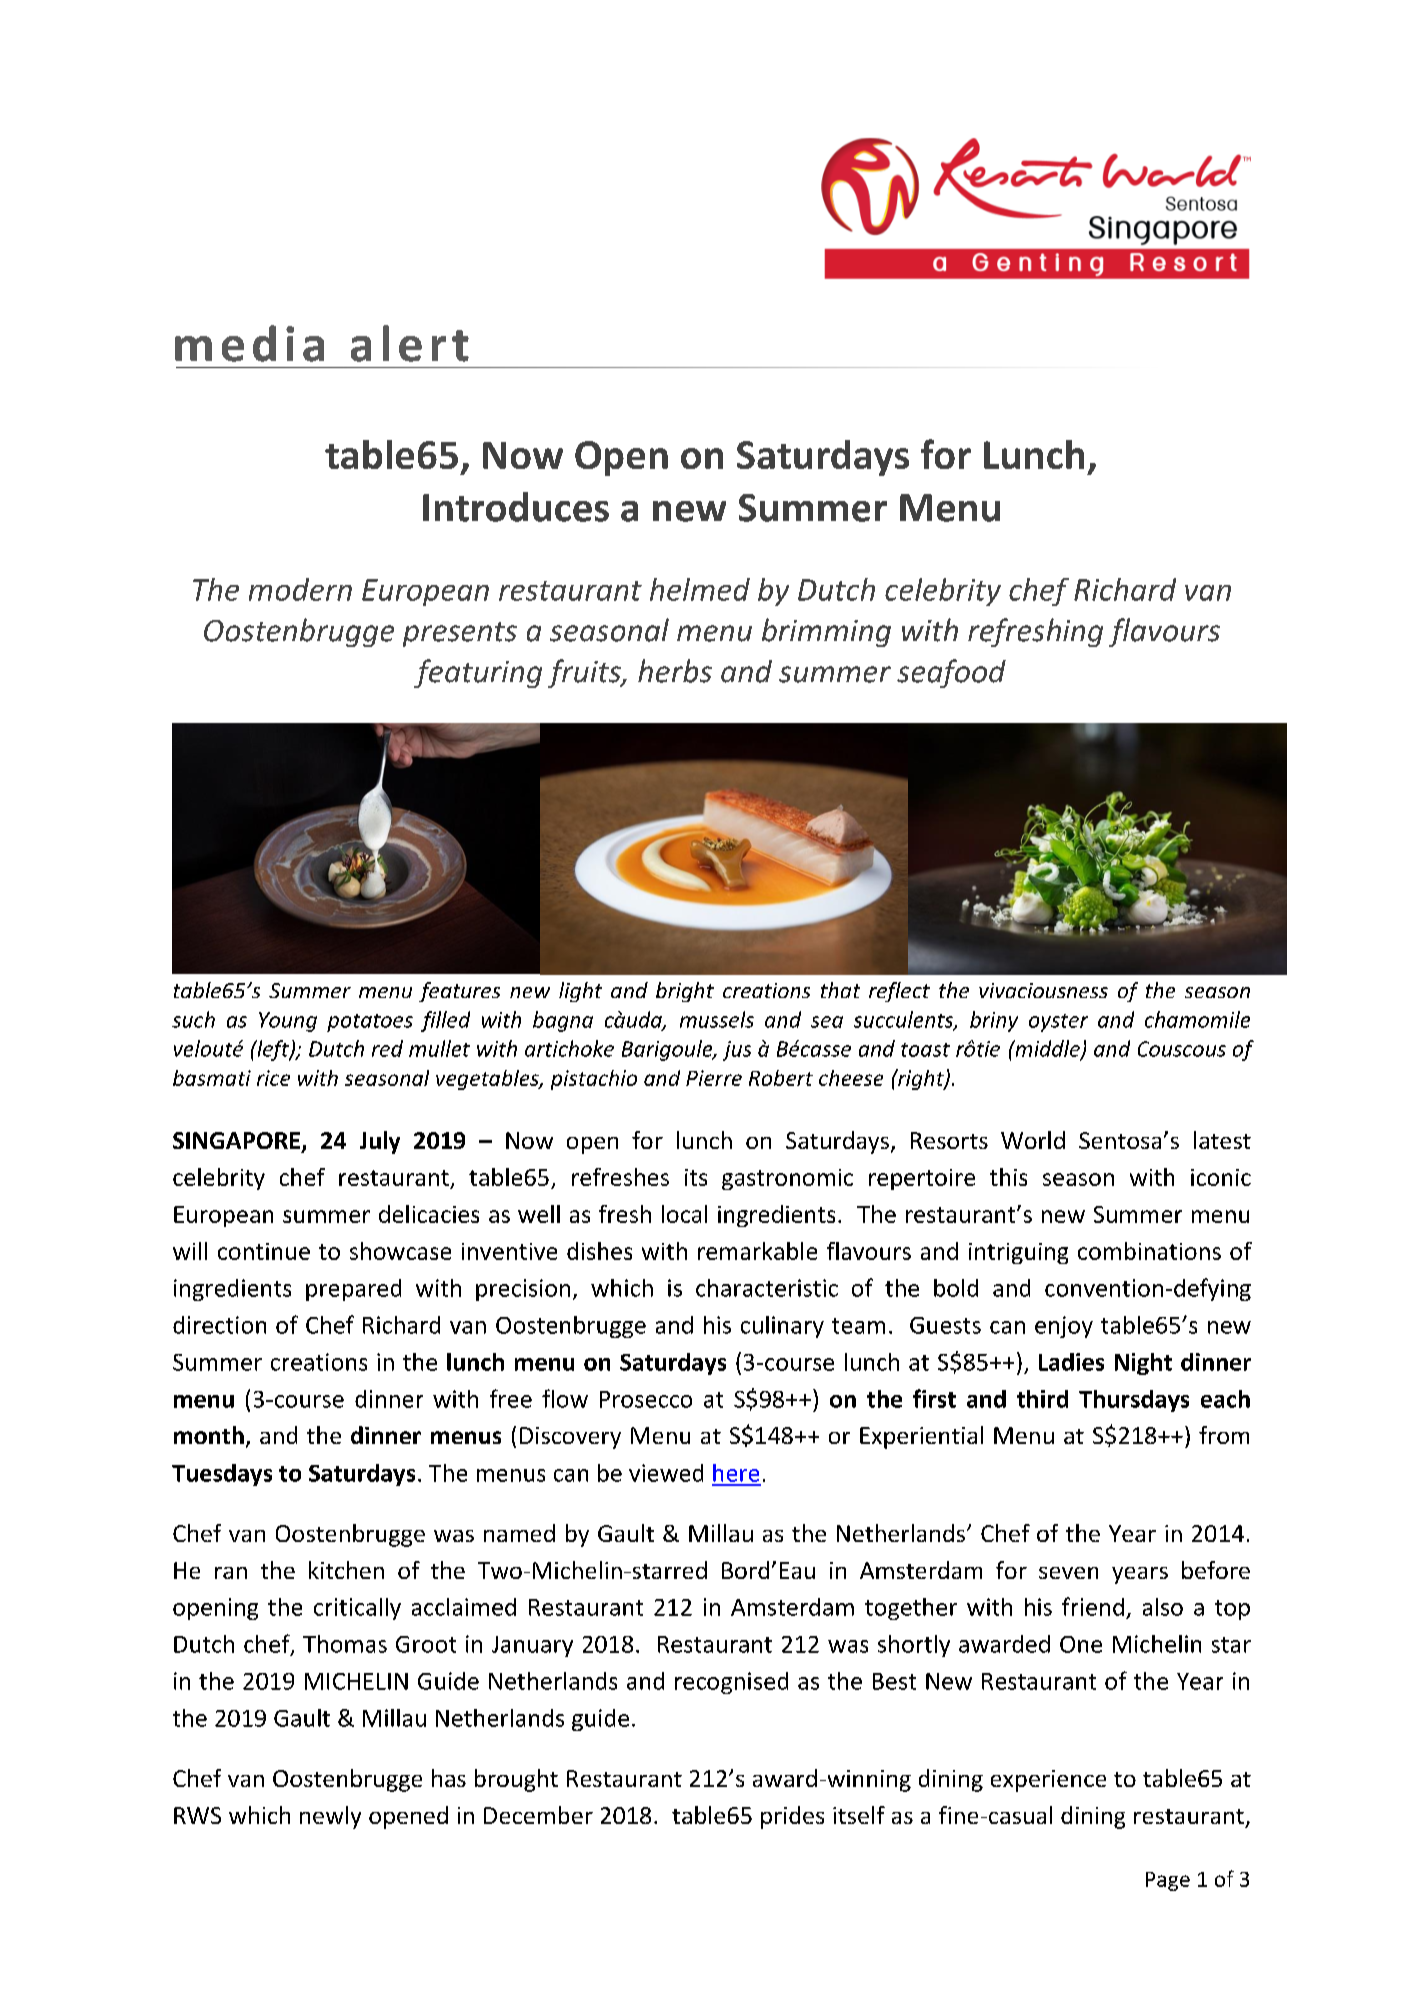 This screenshot has height=2011, width=1423. Describe the element at coordinates (714, 1078) in the screenshot. I see `Pierre` at that location.
